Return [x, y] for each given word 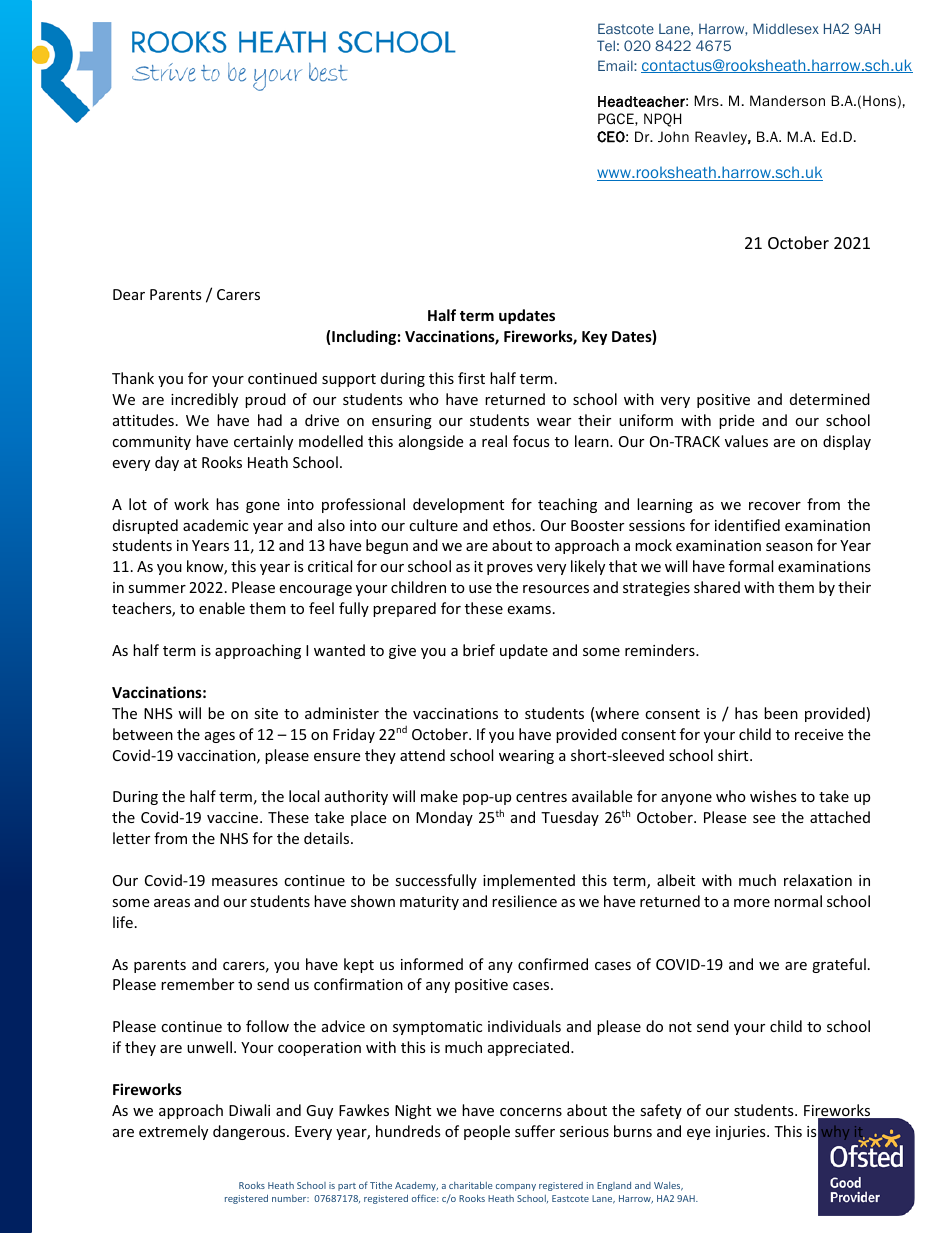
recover [775, 506]
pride [736, 421]
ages [220, 737]
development [458, 505]
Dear [129, 294]
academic [215, 525]
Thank [133, 378]
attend [422, 755]
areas [172, 903]
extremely [173, 1132]
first [471, 378]
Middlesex [786, 28]
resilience [524, 901]
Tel [606, 45]
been [781, 713]
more [752, 903]
